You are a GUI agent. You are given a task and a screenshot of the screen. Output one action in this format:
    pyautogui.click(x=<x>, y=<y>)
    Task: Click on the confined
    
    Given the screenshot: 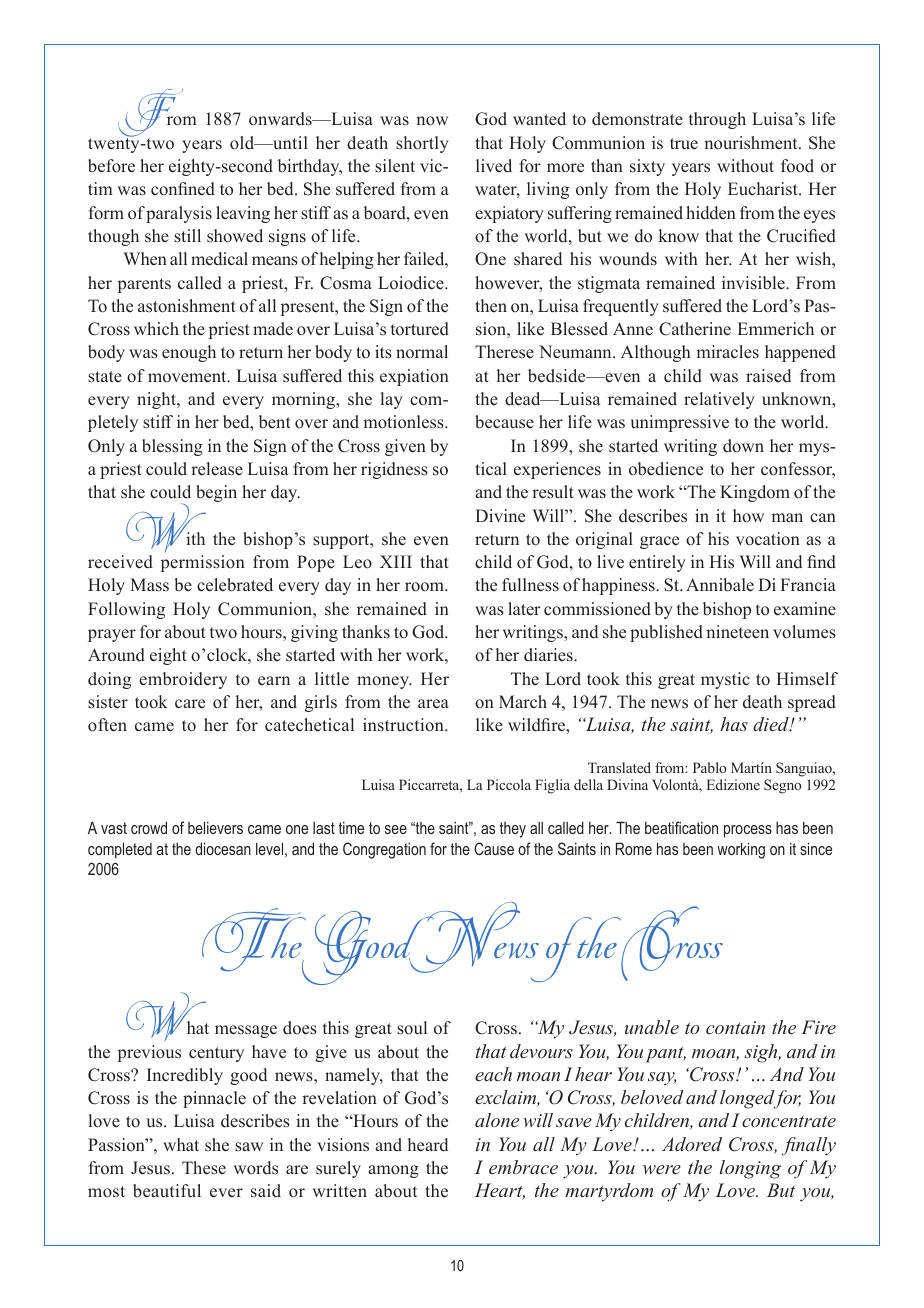 What is the action you would take?
    pyautogui.click(x=183, y=189)
